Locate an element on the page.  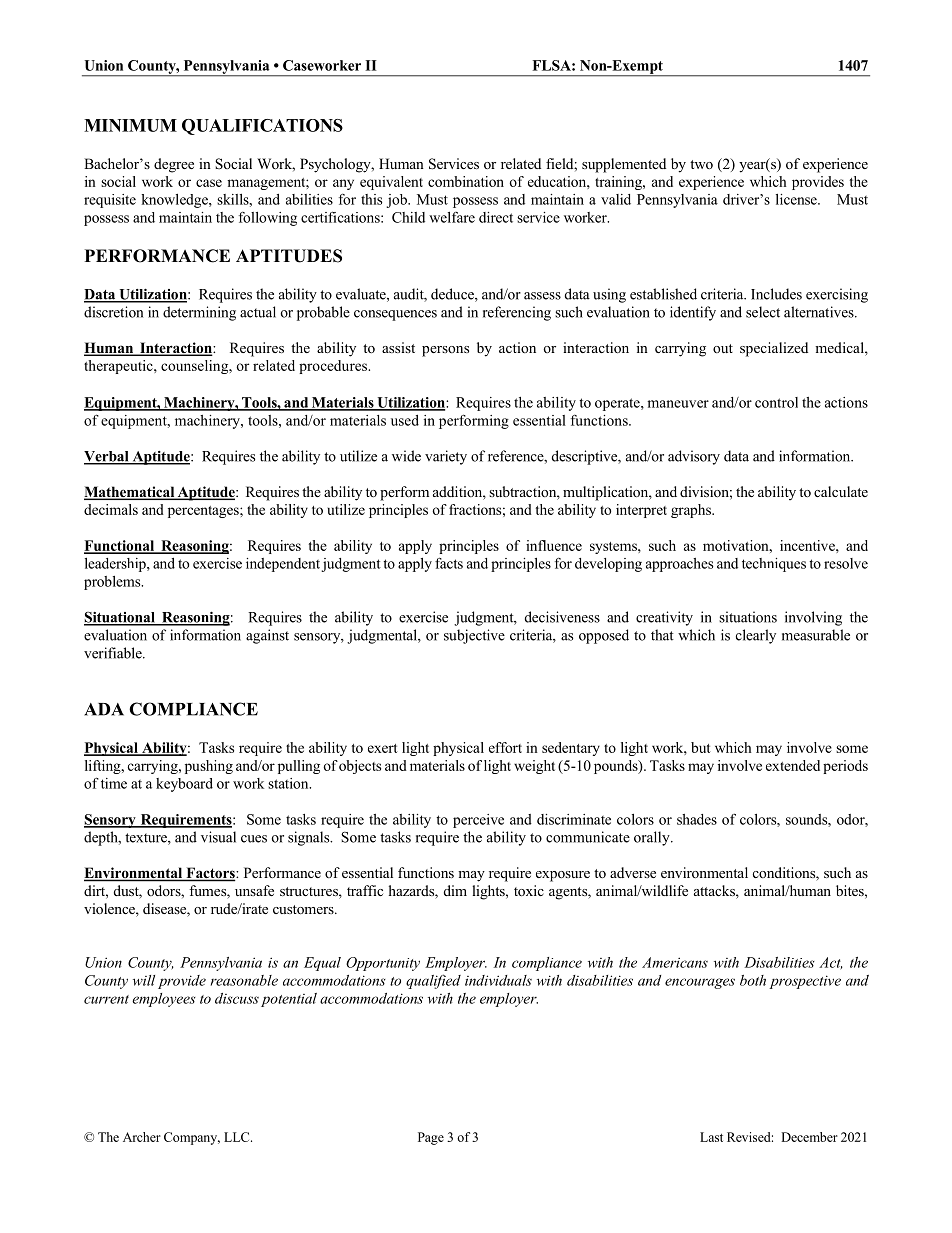
combination is located at coordinates (466, 181).
